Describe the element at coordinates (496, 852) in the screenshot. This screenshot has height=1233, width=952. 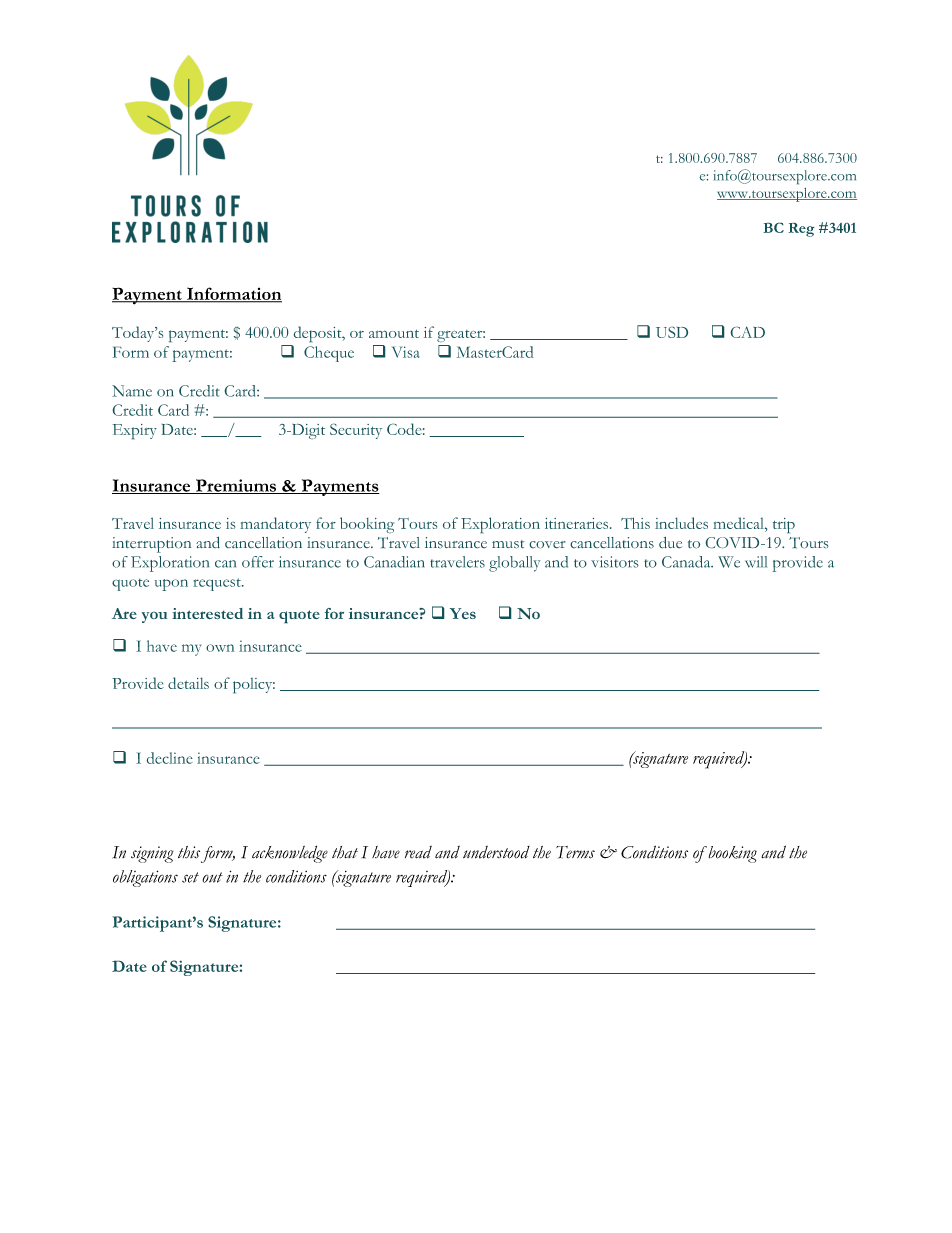
I see `understood` at that location.
